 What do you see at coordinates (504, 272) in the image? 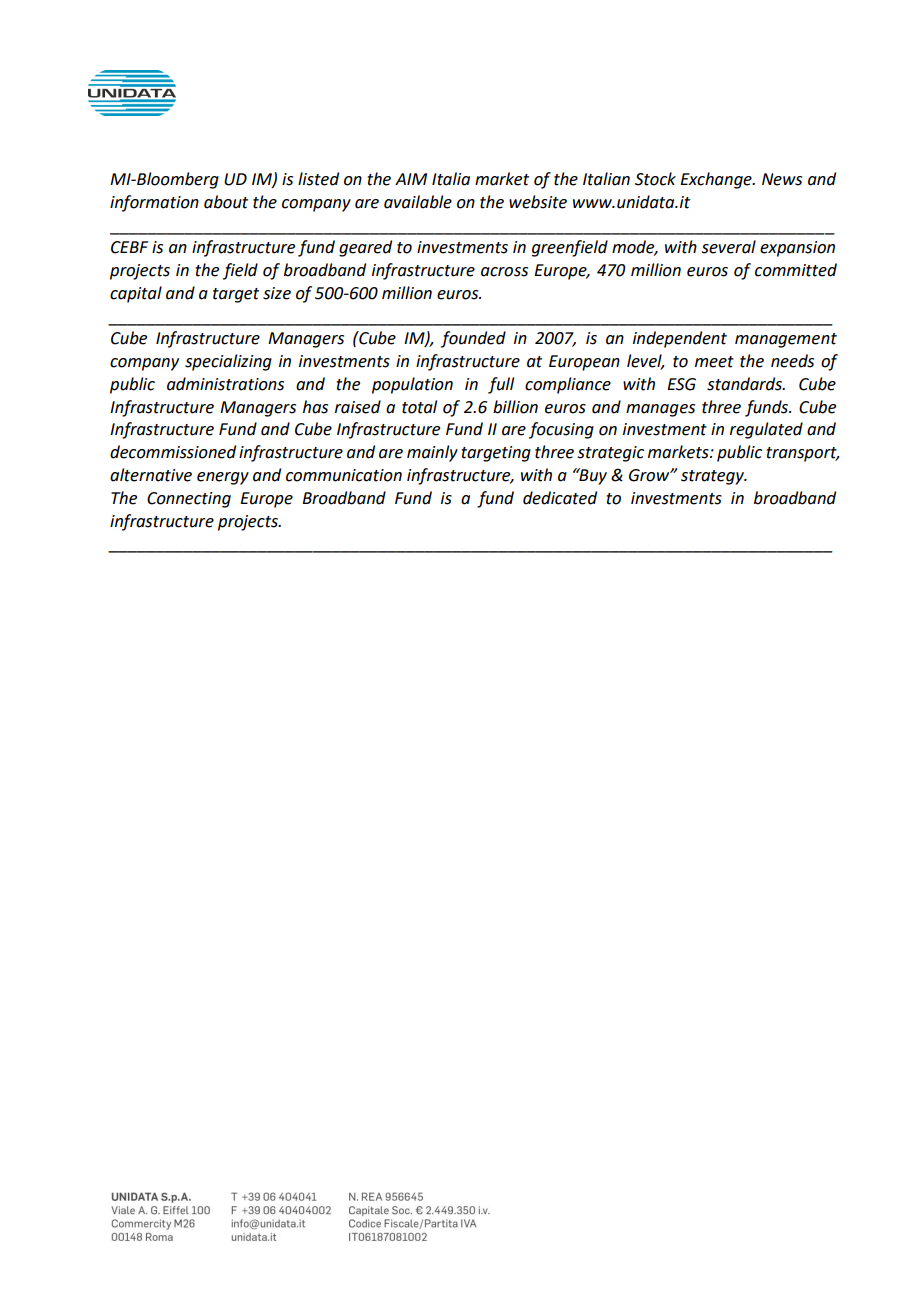
I see `across` at bounding box center [504, 272].
